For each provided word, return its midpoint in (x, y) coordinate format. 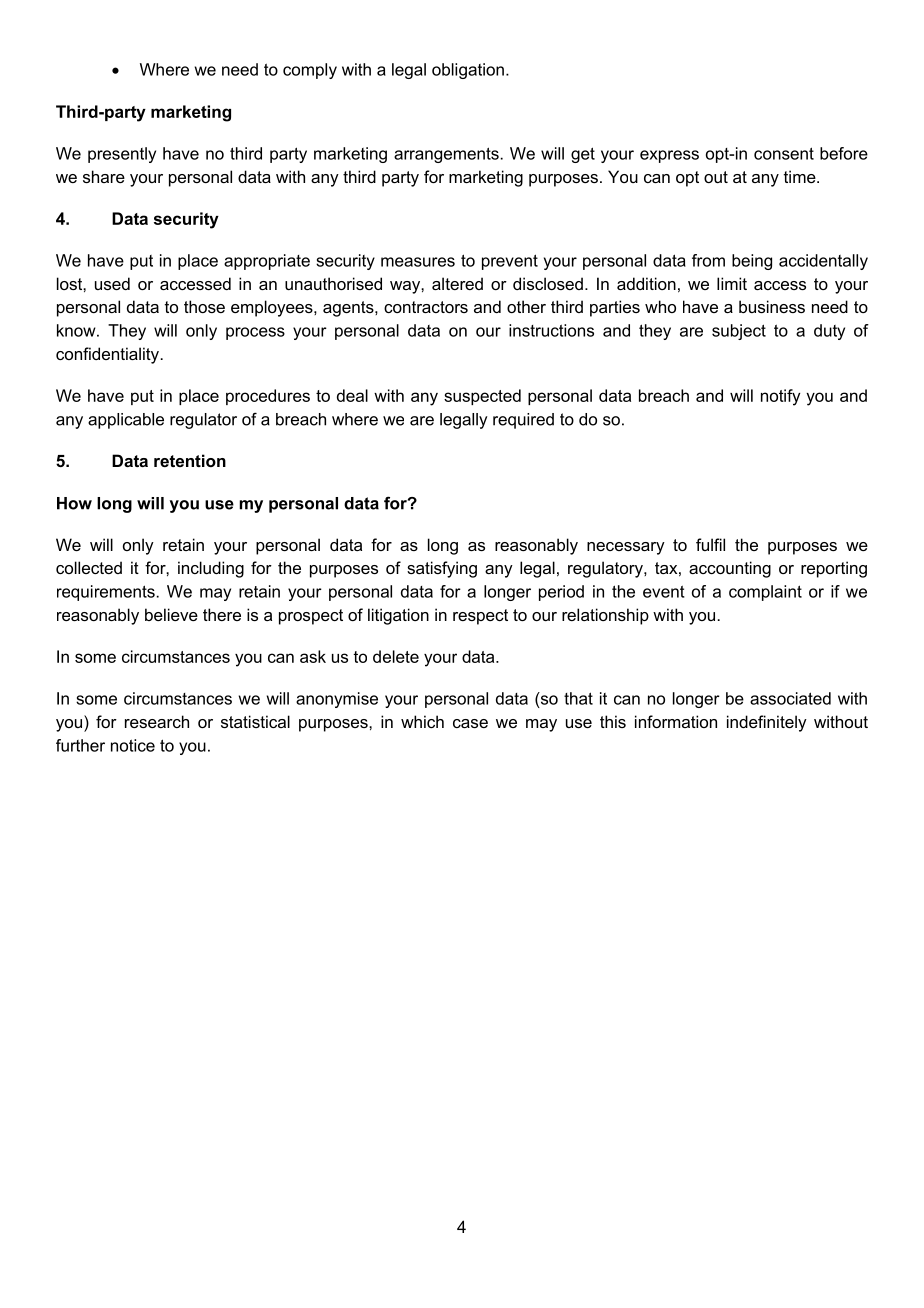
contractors (426, 307)
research (157, 721)
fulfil (710, 544)
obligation (468, 71)
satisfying (442, 569)
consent (784, 153)
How (74, 503)
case (470, 723)
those (204, 306)
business (772, 306)
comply (310, 71)
